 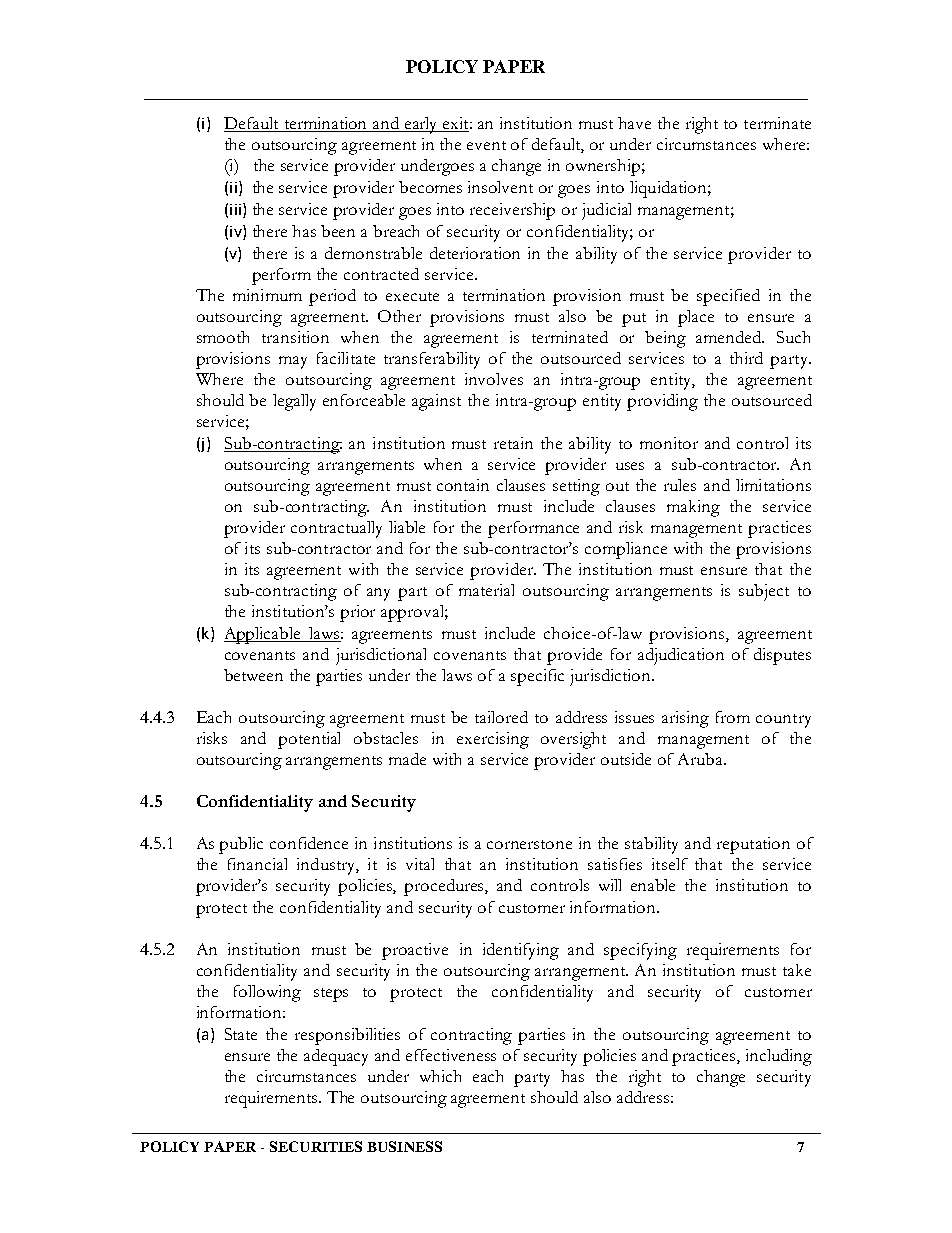 What do you see at coordinates (494, 379) in the document?
I see `involves` at bounding box center [494, 379].
